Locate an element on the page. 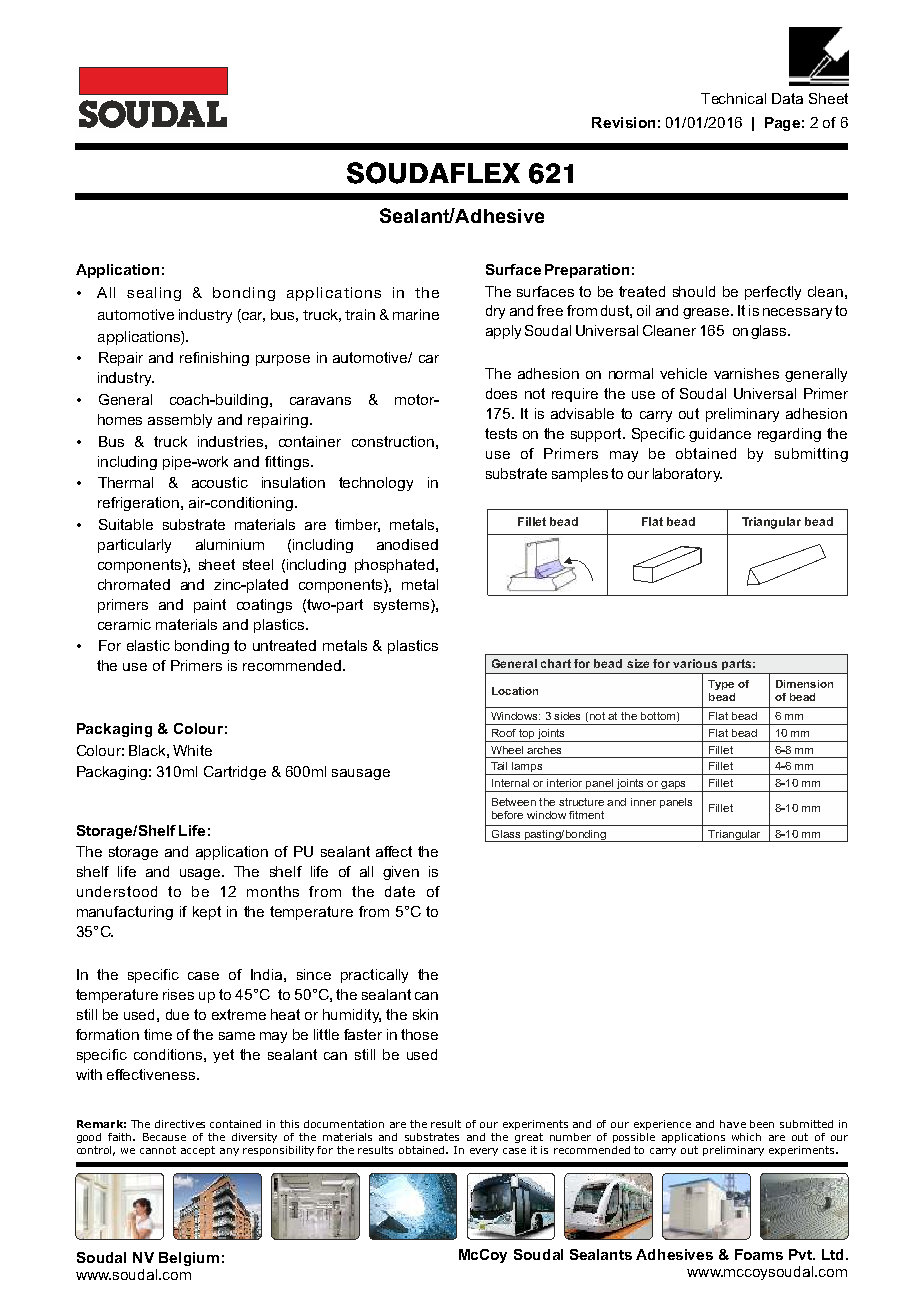 The height and width of the page is (1308, 924). laboratory is located at coordinates (687, 475).
